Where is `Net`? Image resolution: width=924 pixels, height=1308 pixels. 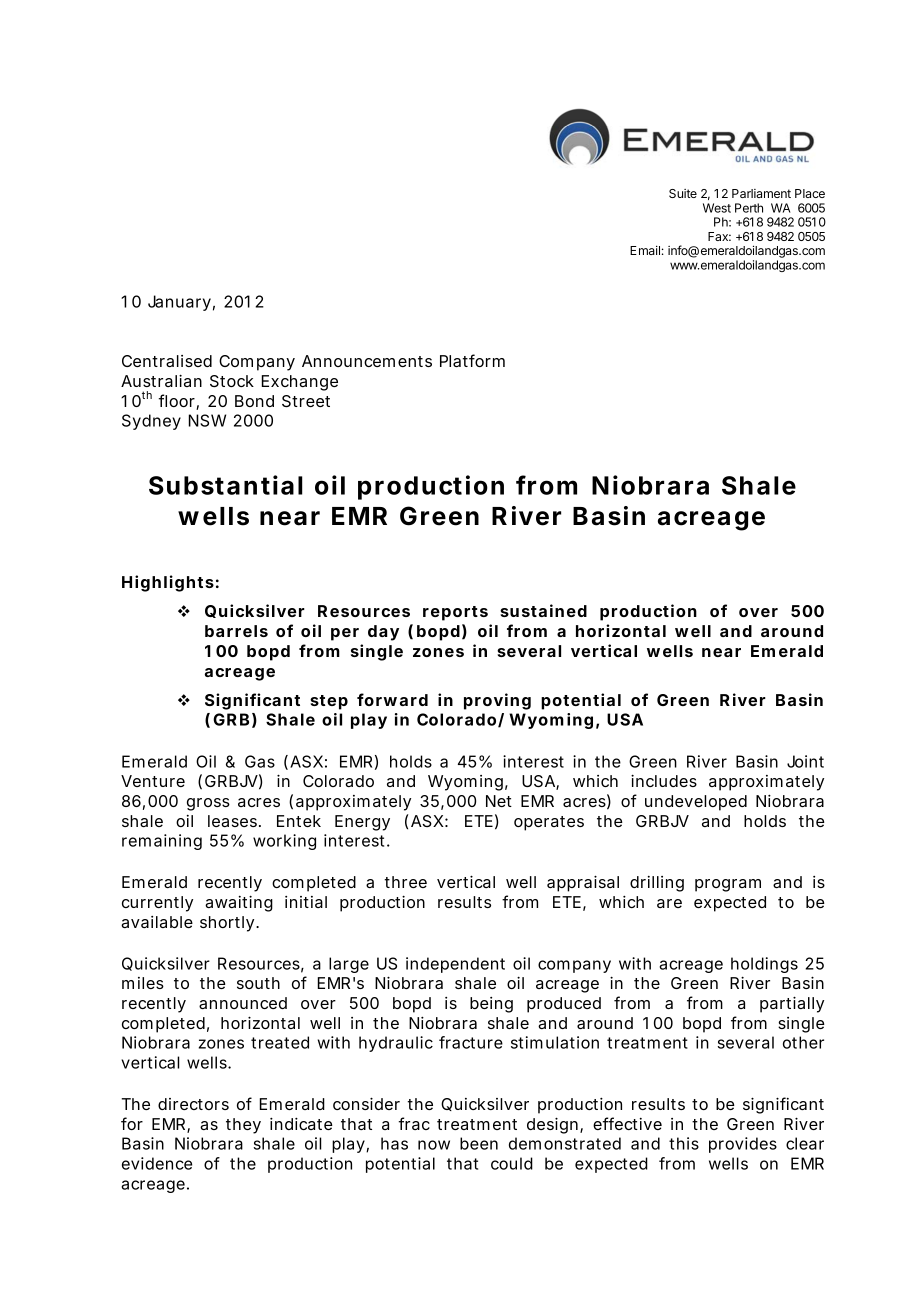 Net is located at coordinates (499, 801).
